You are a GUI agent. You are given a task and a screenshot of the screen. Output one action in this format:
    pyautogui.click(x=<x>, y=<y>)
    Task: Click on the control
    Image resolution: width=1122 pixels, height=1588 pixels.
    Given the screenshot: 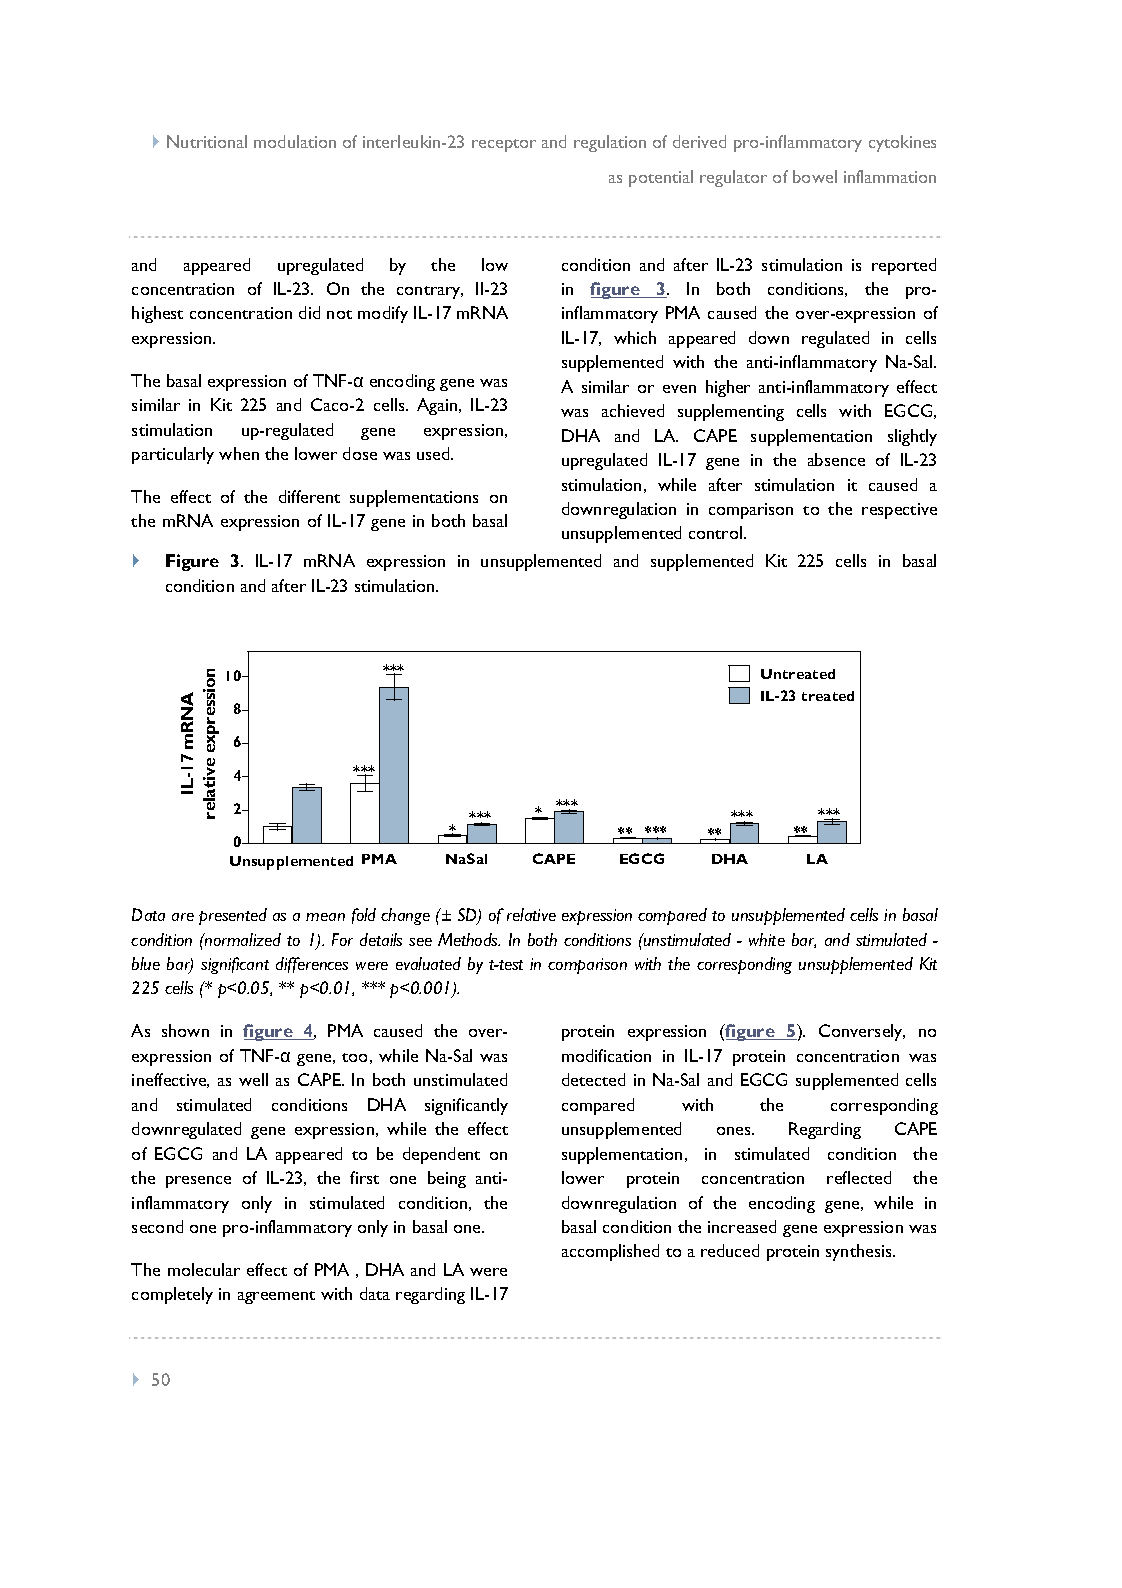 What is the action you would take?
    pyautogui.click(x=715, y=532)
